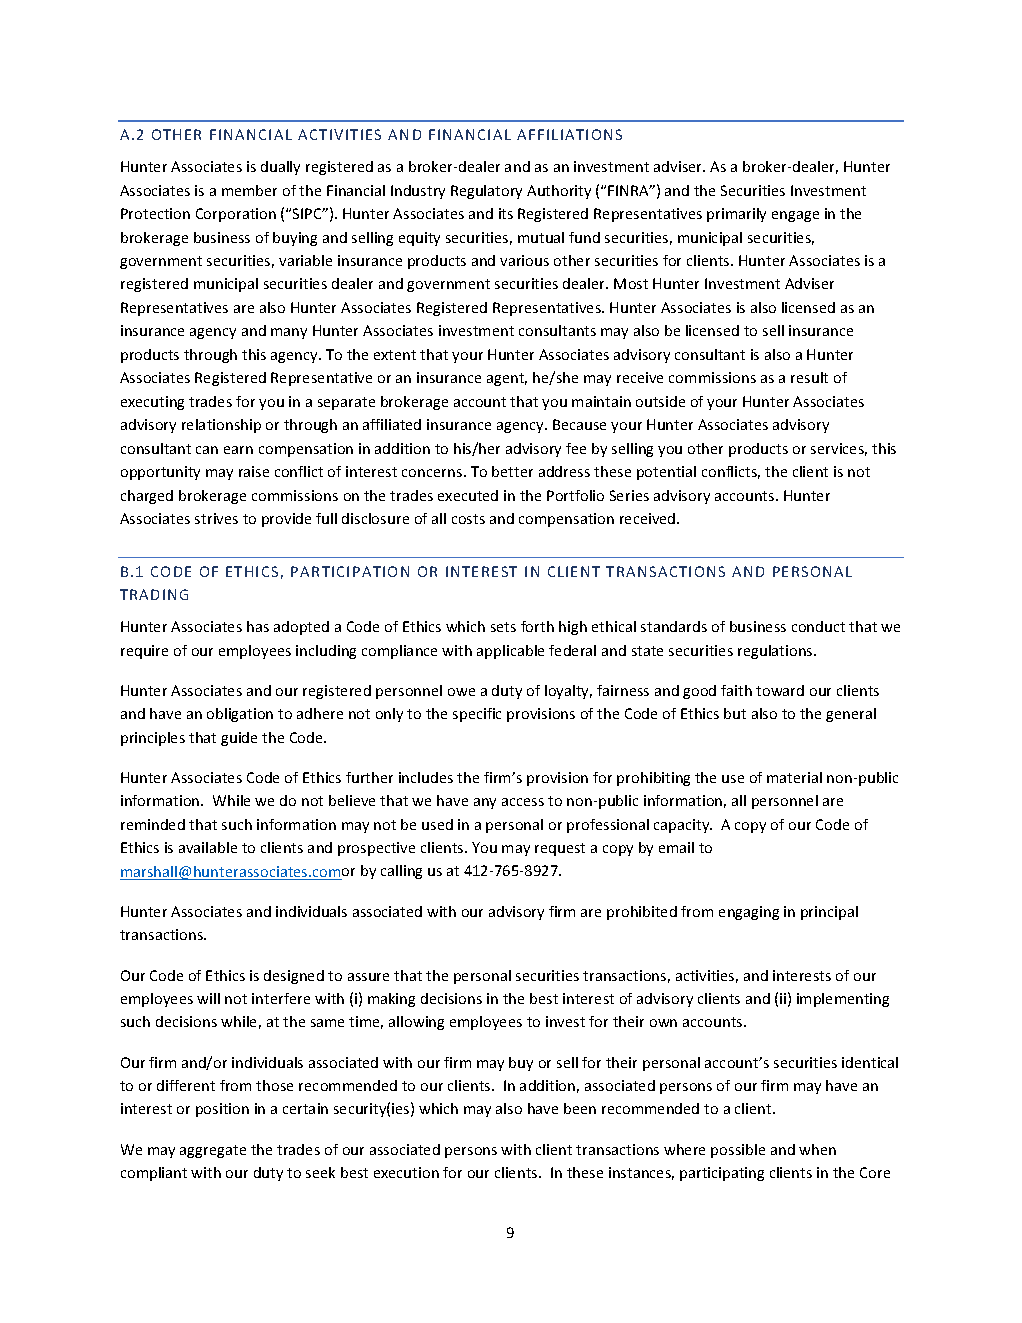 This image has height=1323, width=1022. Describe the element at coordinates (486, 192) in the image. I see `Regulatory` at that location.
